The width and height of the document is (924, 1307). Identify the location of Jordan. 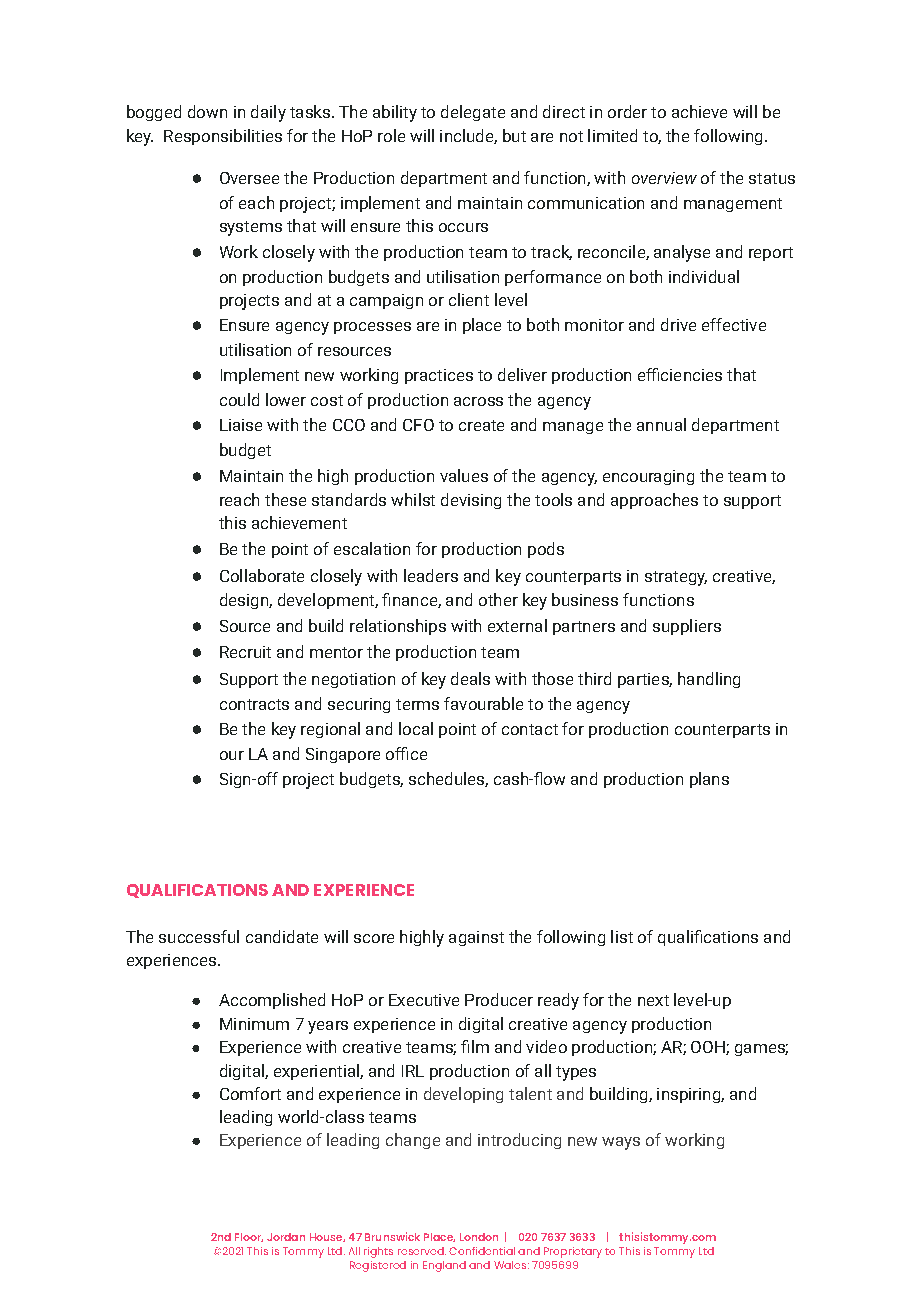
(286, 1237).
